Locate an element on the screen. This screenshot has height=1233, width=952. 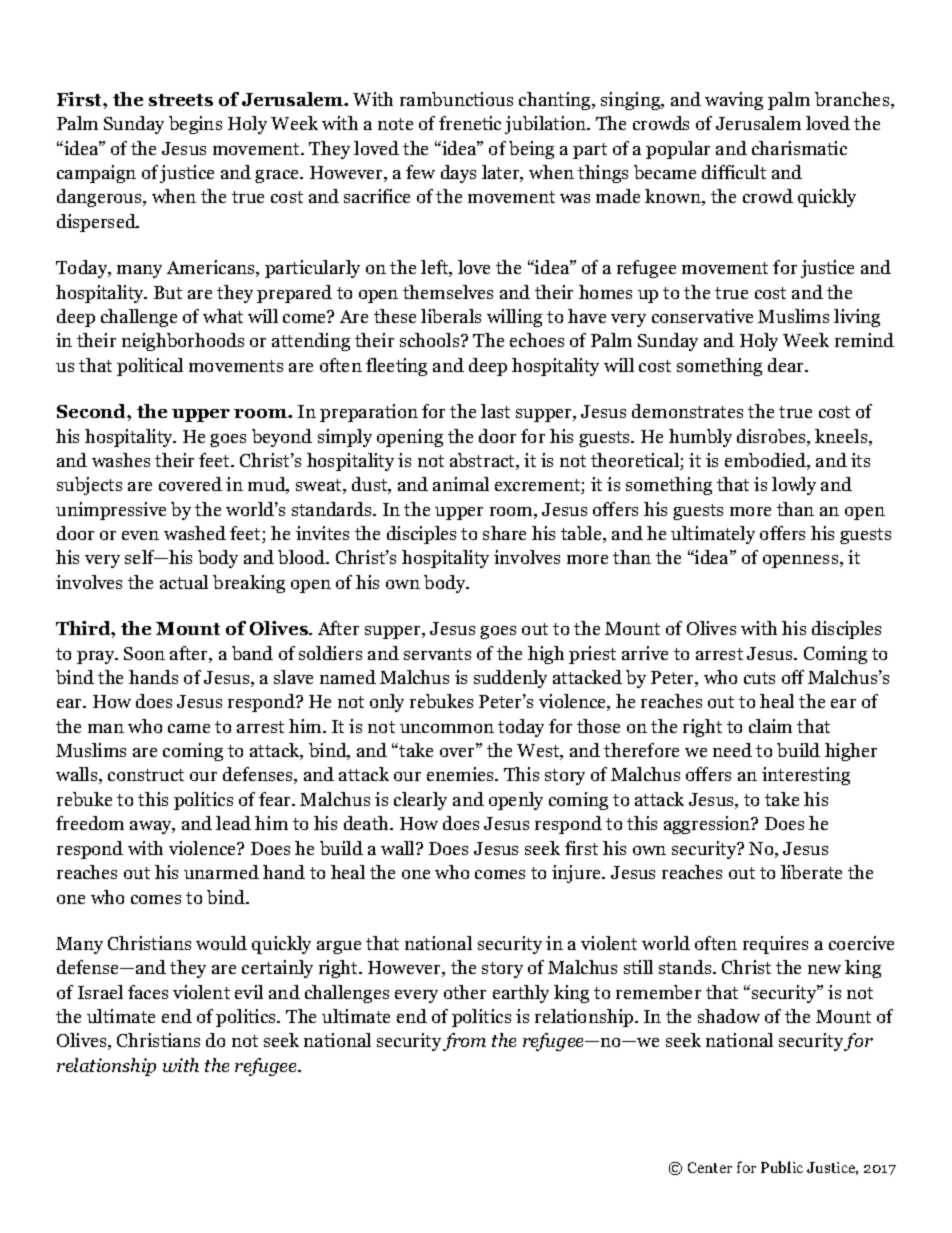
charismatic is located at coordinates (799, 148).
